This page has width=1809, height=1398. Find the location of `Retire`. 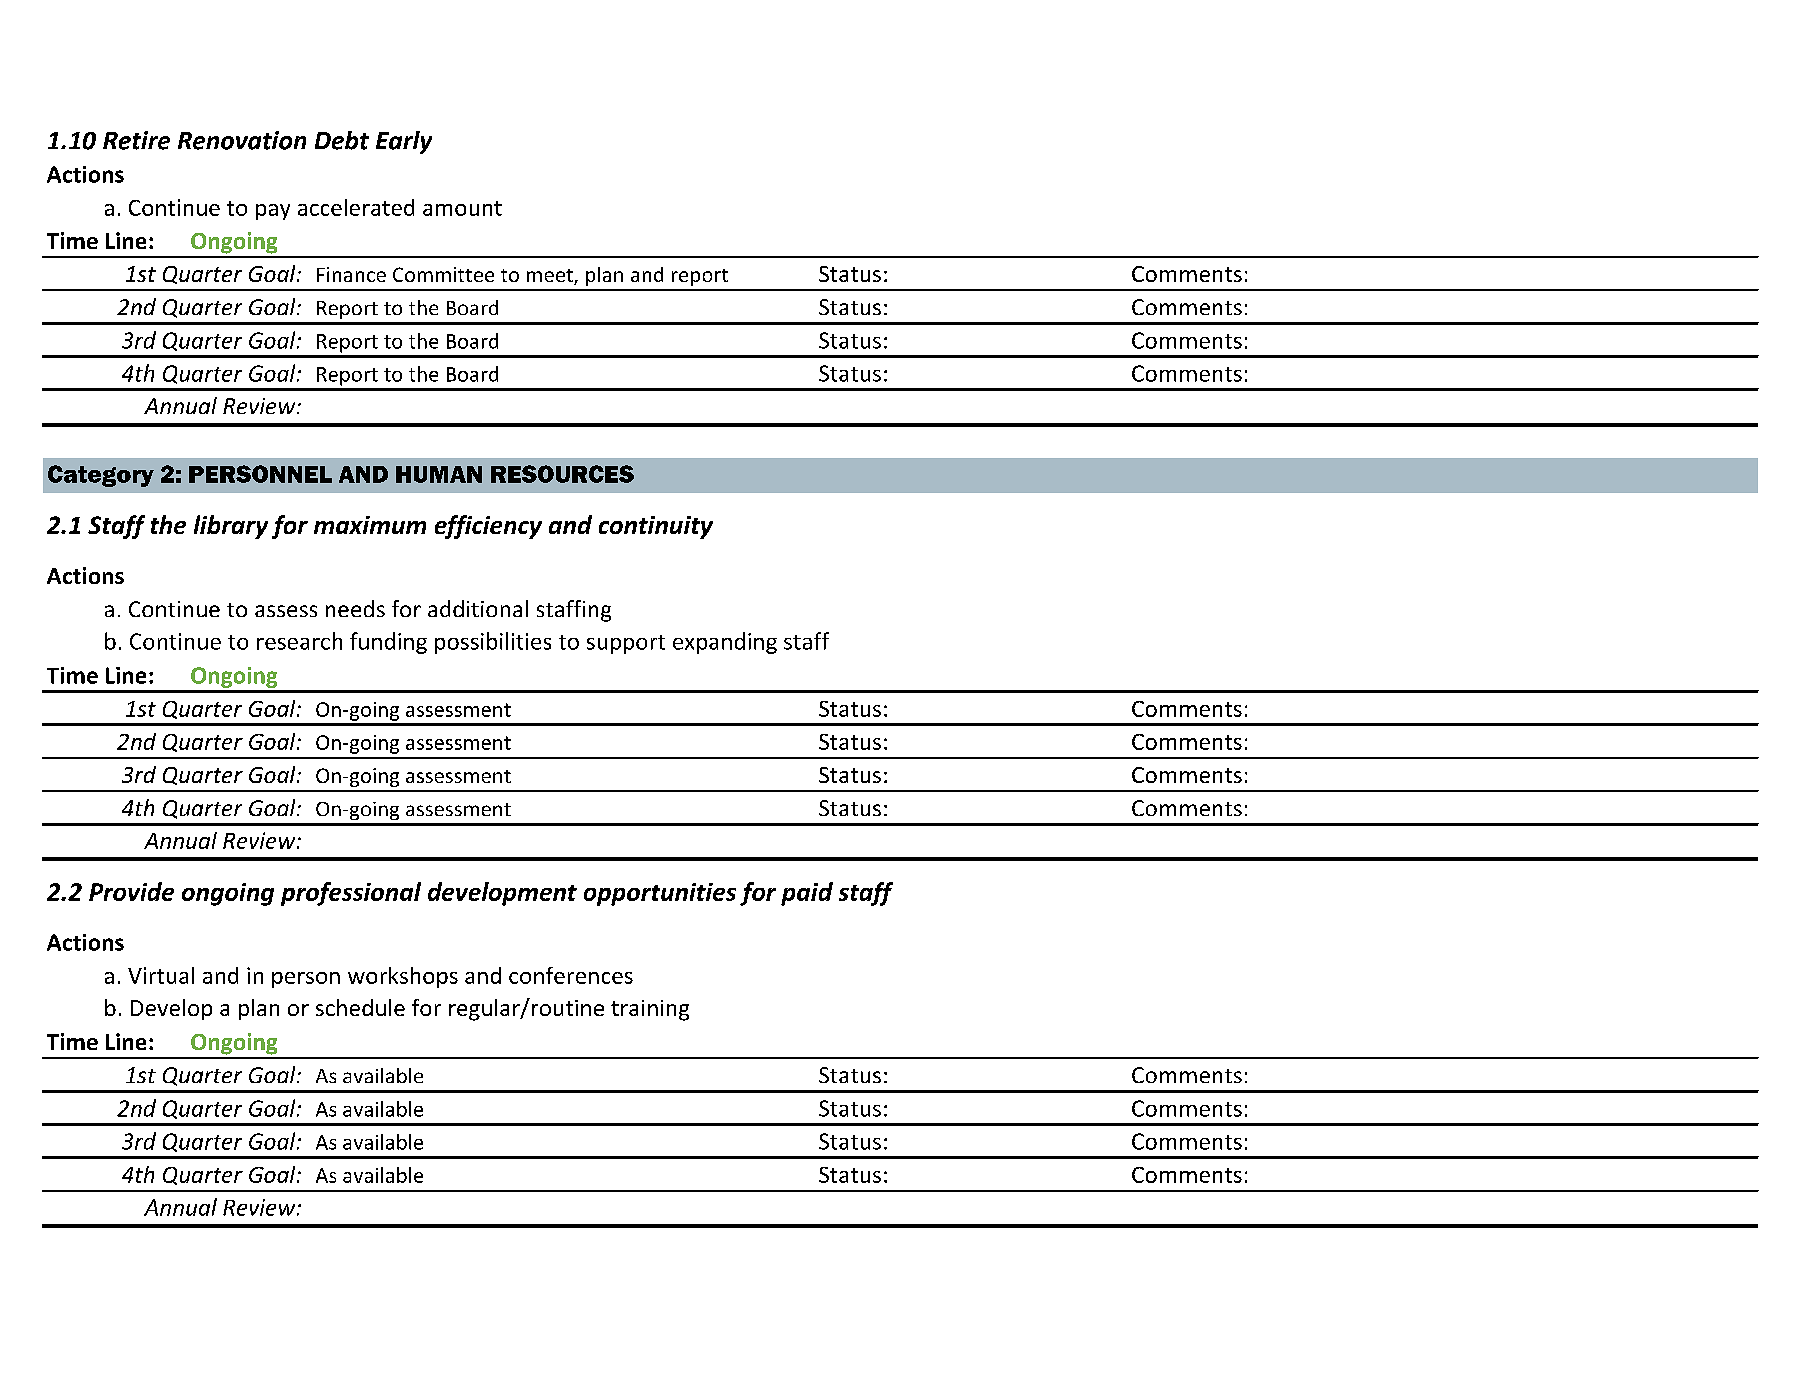

Retire is located at coordinates (136, 140).
